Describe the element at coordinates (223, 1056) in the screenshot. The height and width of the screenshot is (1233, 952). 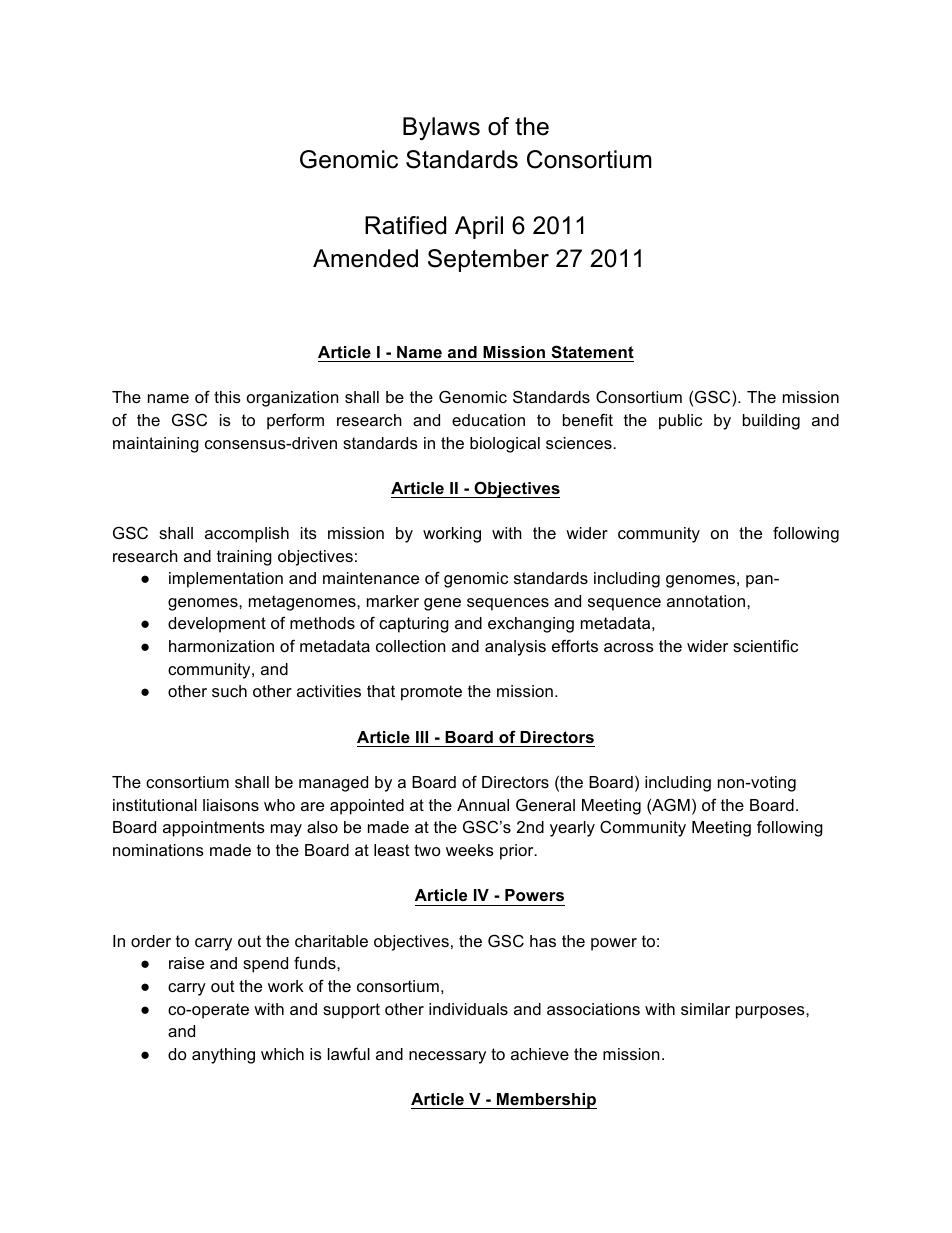
I see `anything` at that location.
